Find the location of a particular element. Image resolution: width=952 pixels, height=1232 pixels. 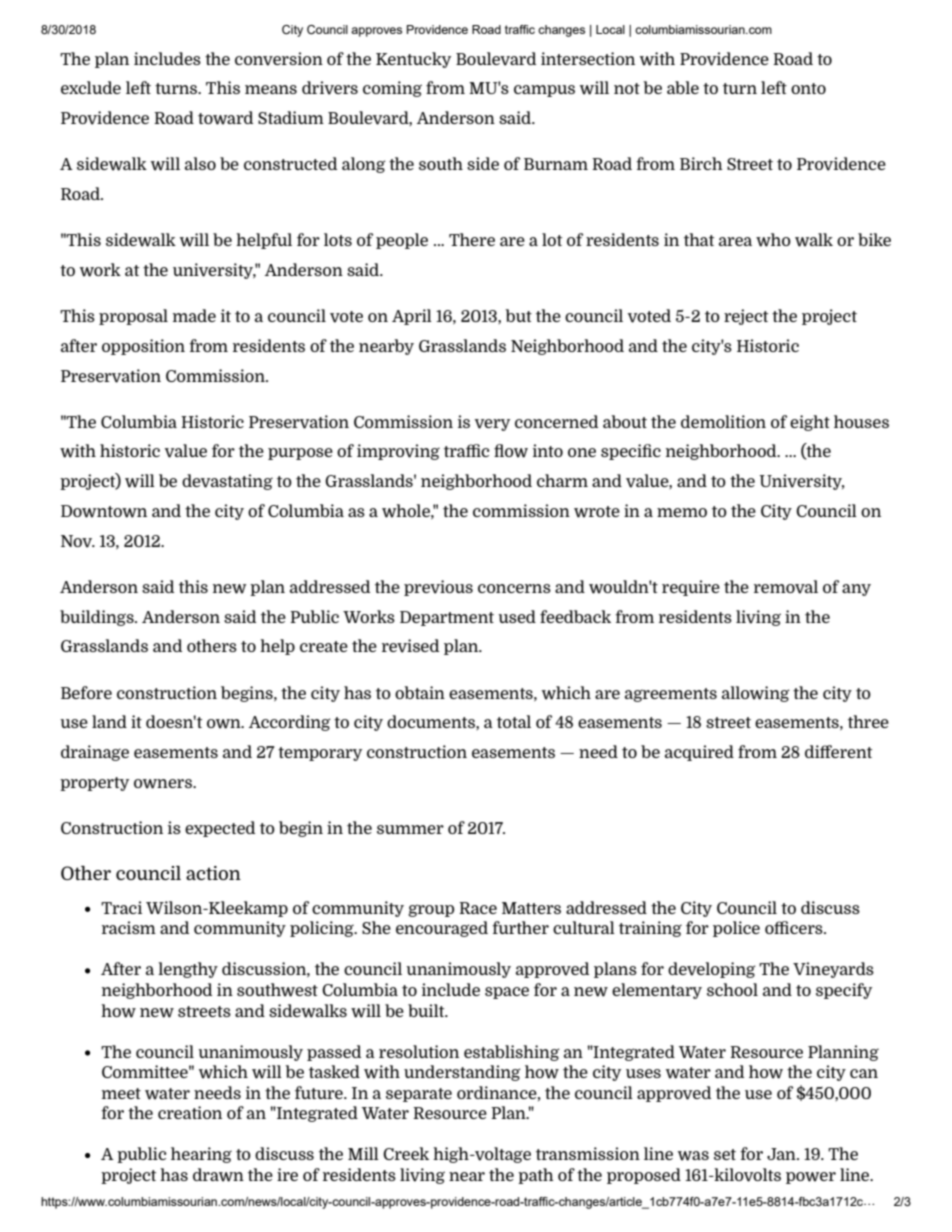

Race is located at coordinates (478, 908).
